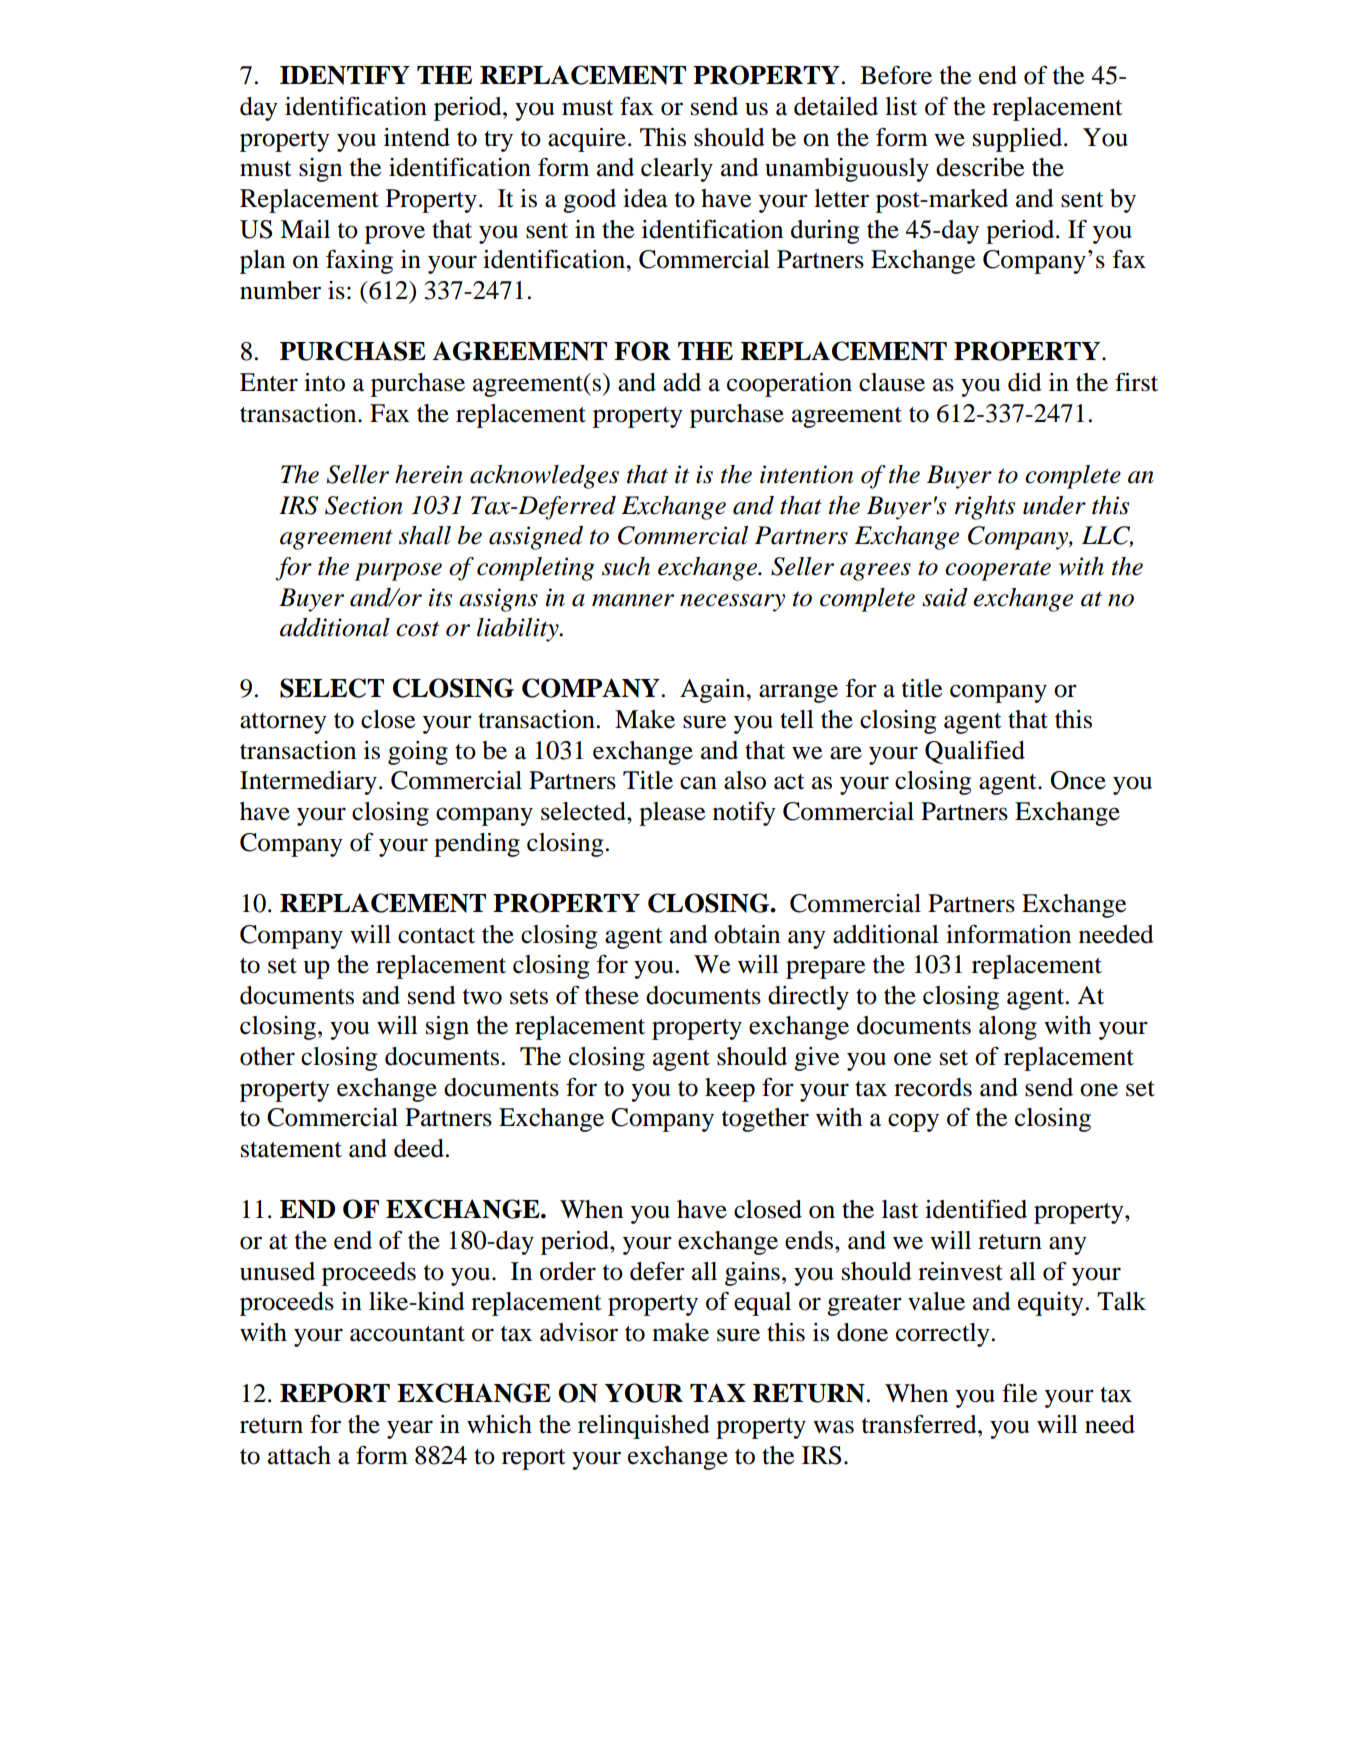 This image has height=1759, width=1359. What do you see at coordinates (732, 603) in the image?
I see `necessary` at bounding box center [732, 603].
